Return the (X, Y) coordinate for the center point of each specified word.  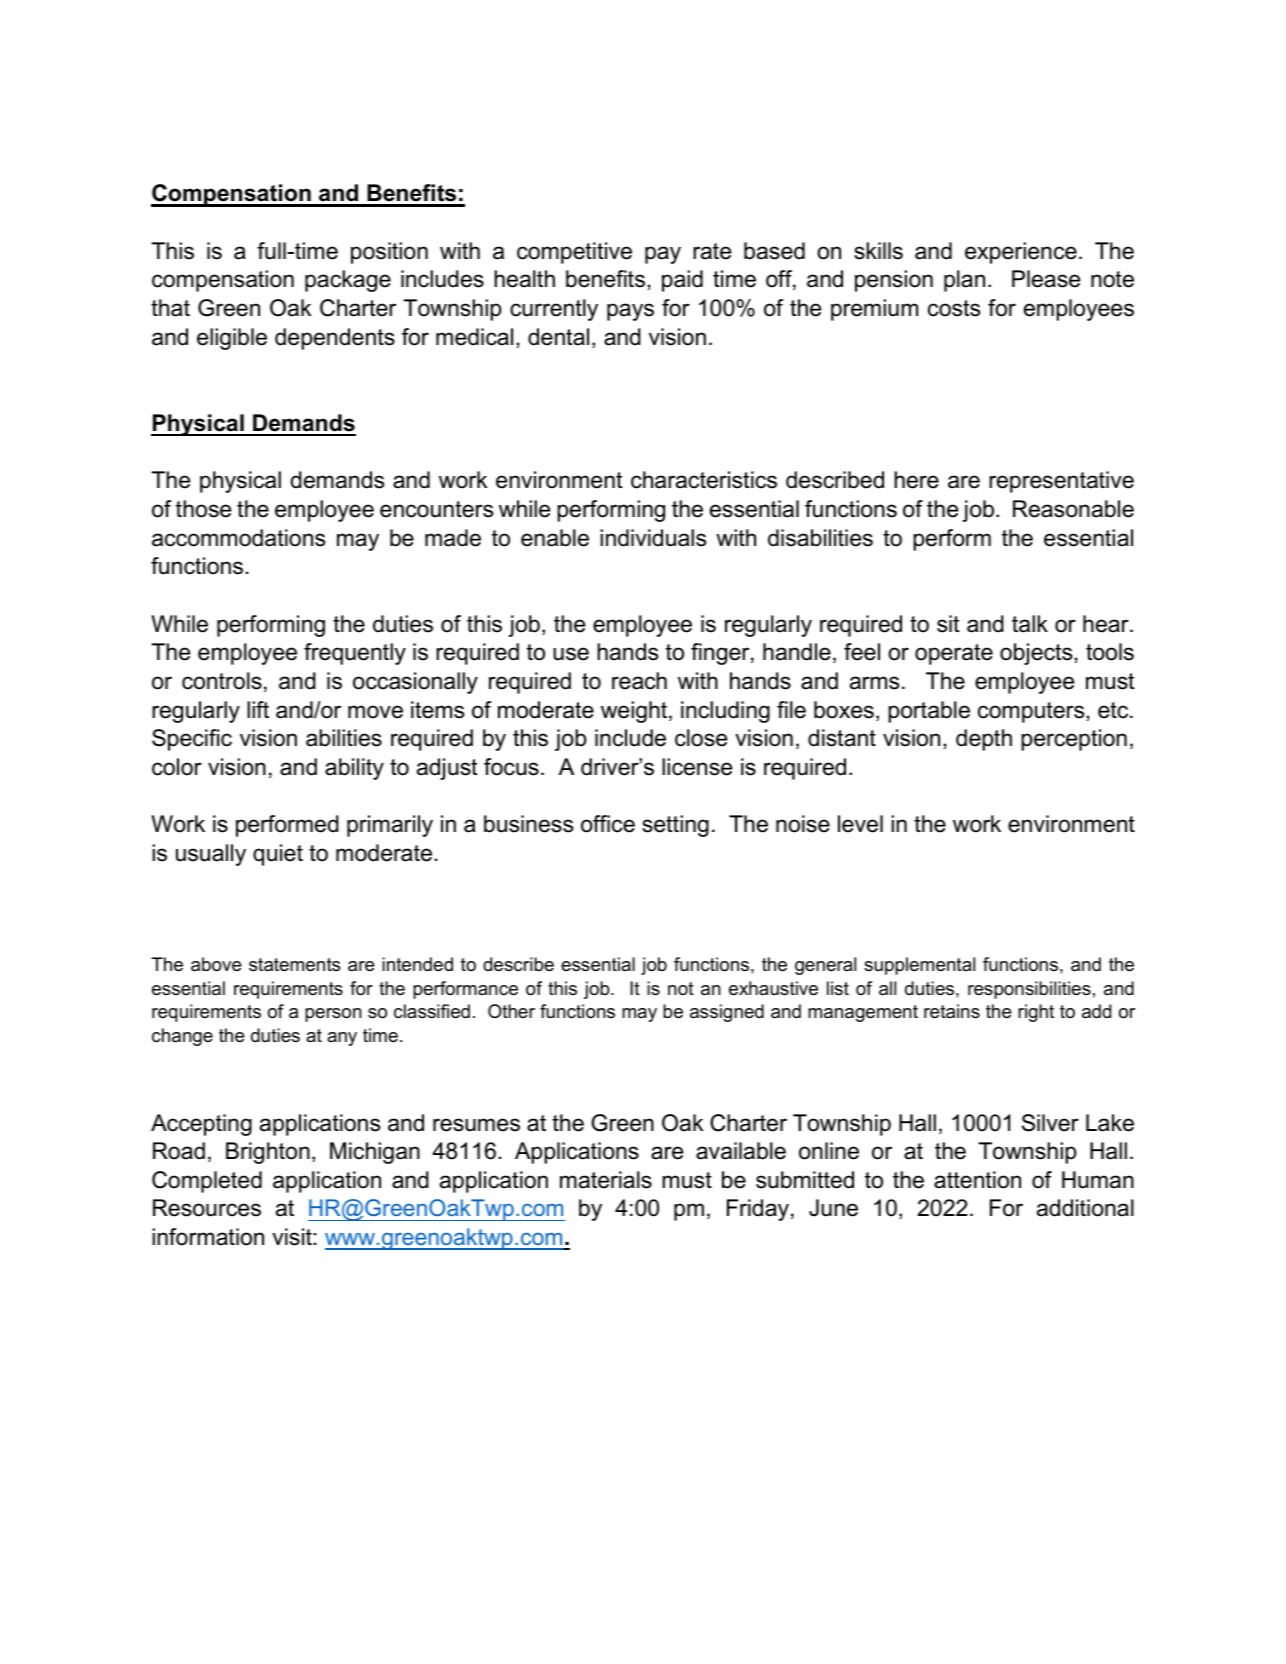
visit (292, 1237)
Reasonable (1073, 509)
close (701, 738)
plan (964, 281)
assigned (727, 1013)
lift (258, 709)
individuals (653, 538)
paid (682, 281)
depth (984, 740)
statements (294, 965)
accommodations (238, 538)
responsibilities (1029, 990)
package (348, 281)
